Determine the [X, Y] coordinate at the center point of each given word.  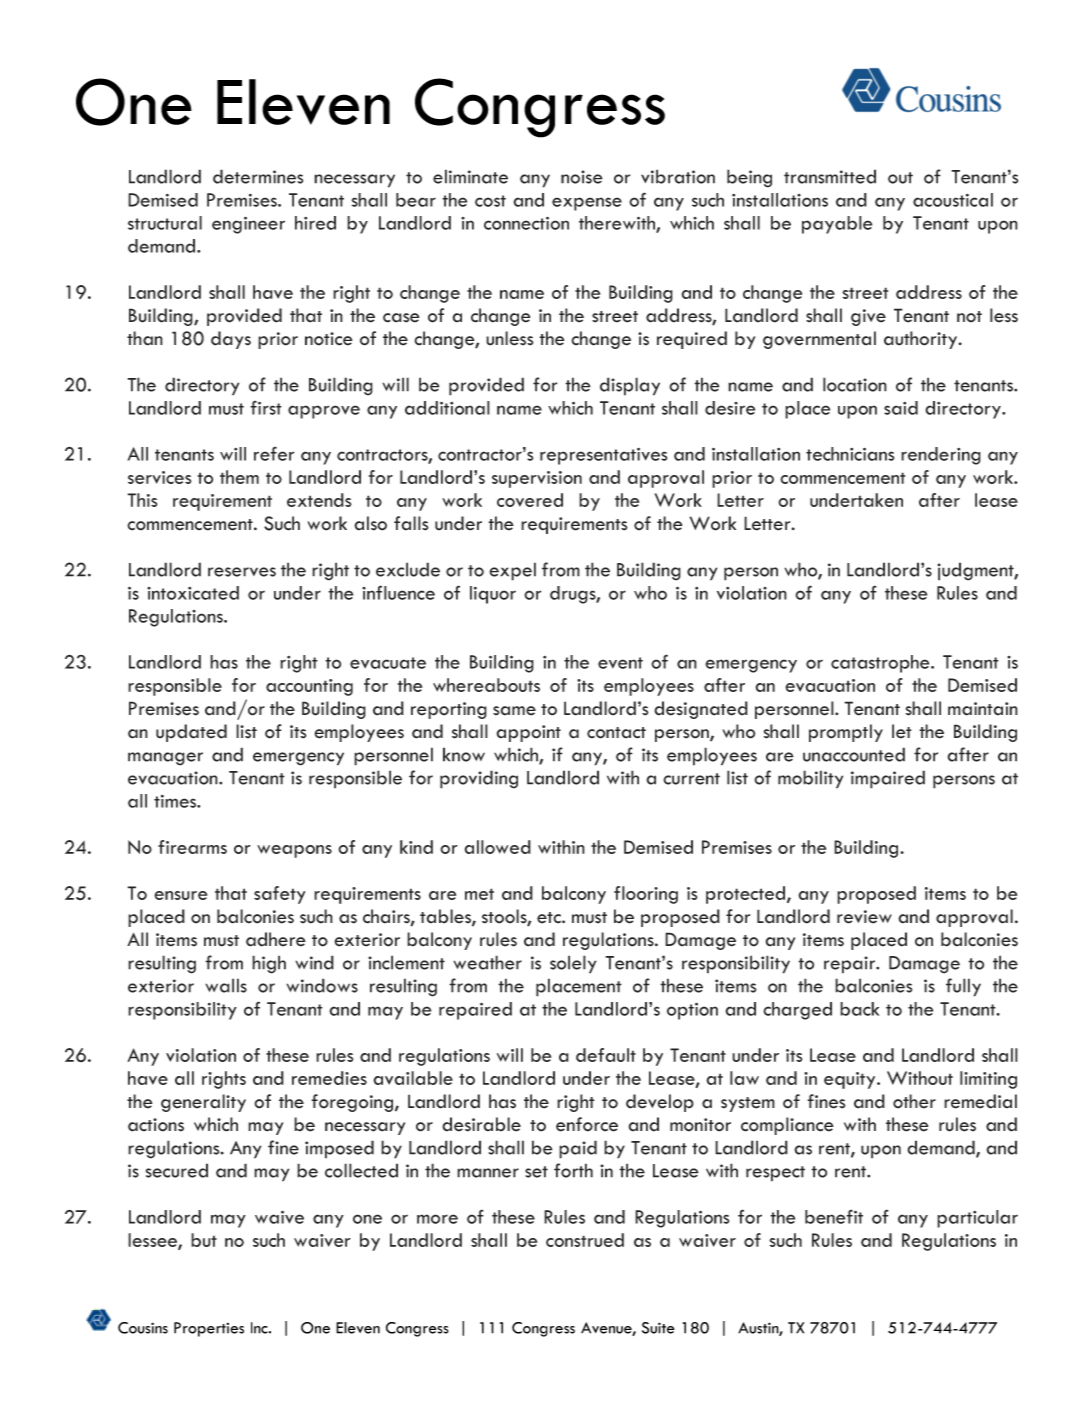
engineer [248, 225]
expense [587, 204]
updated [191, 733]
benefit [834, 1216]
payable [837, 225]
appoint [528, 733]
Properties [209, 1329]
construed [585, 1240]
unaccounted [854, 754]
